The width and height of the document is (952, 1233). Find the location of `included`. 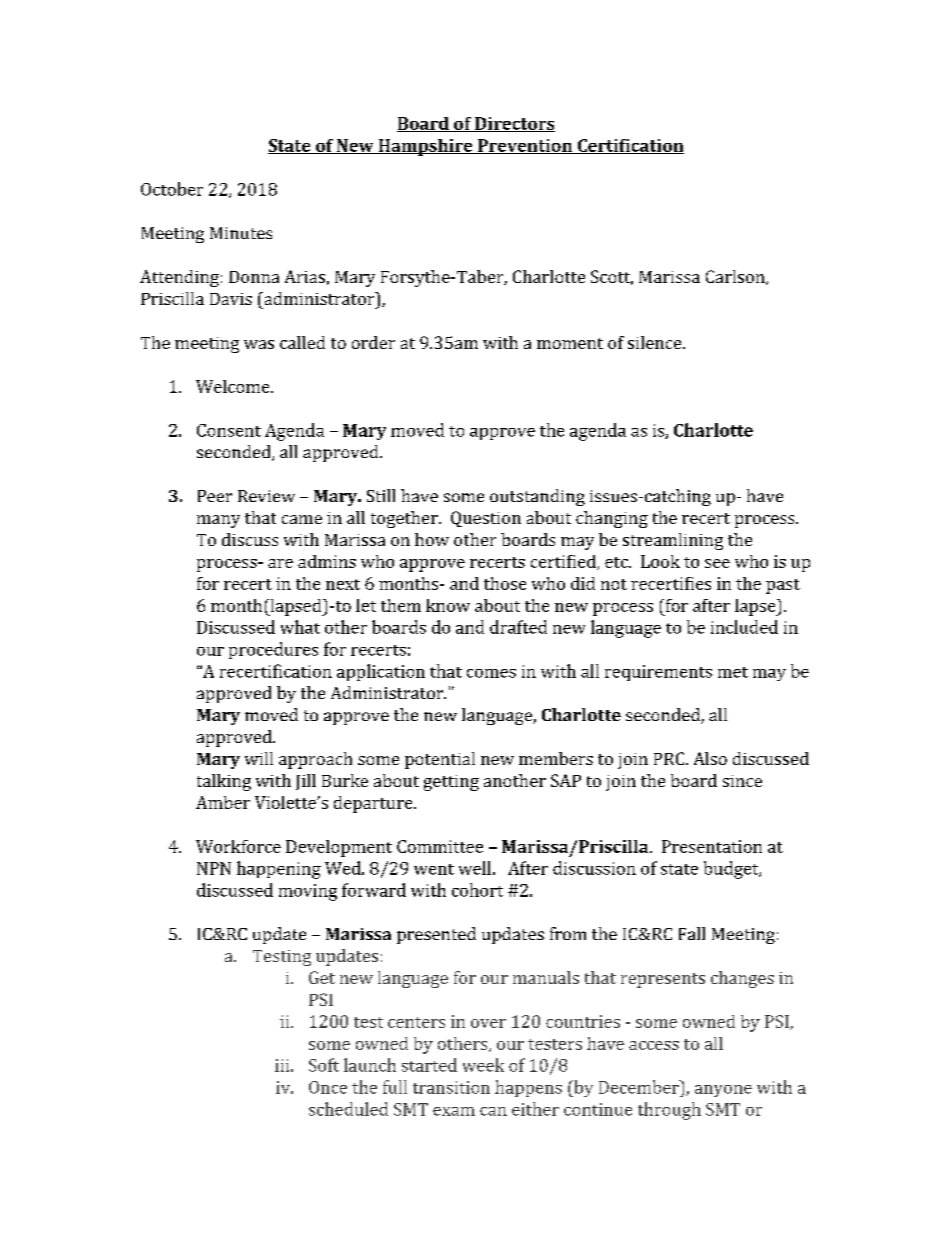

included is located at coordinates (744, 627).
